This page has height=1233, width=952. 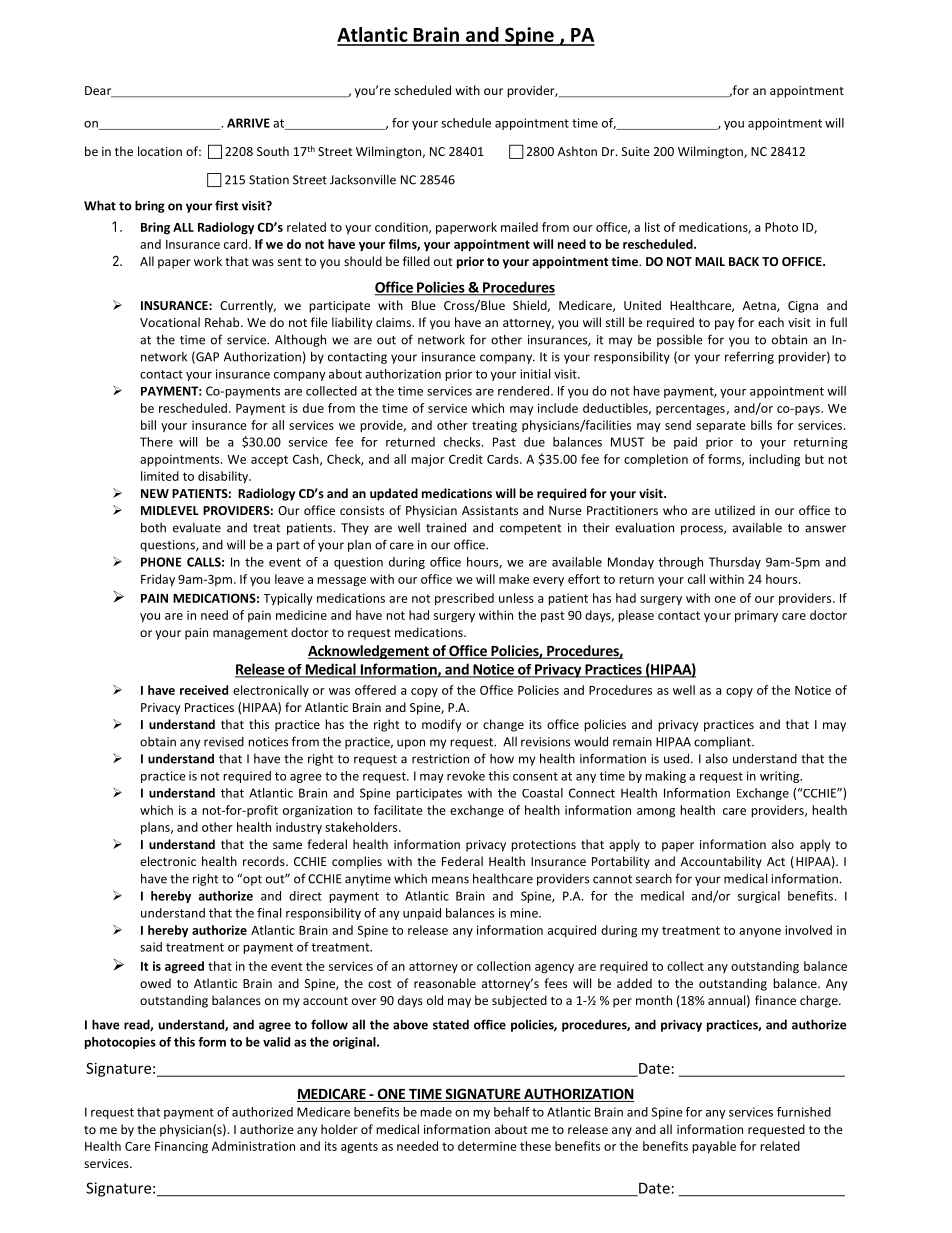 I want to click on location, so click(x=160, y=151).
